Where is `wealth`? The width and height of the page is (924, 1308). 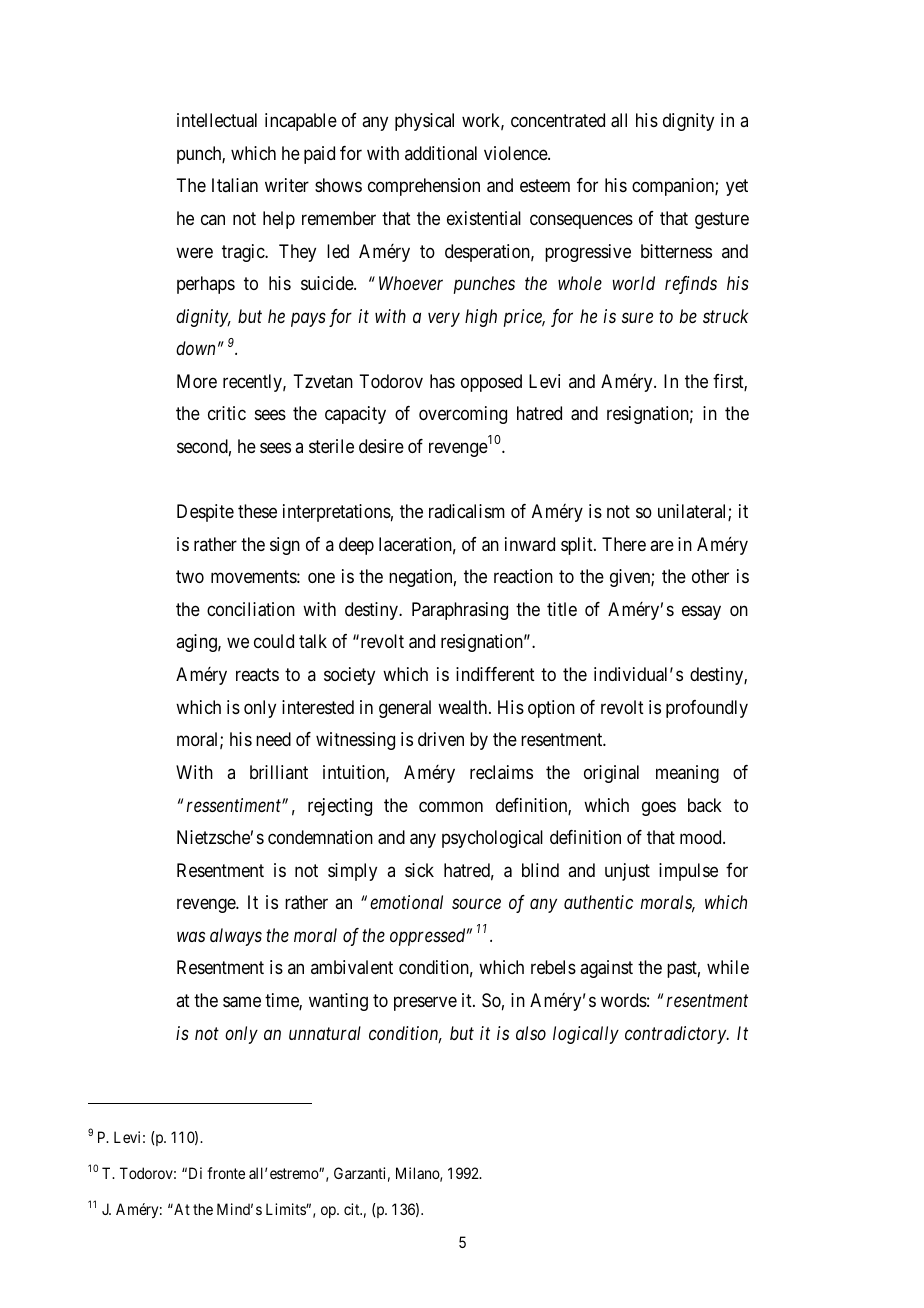
wealth is located at coordinates (464, 707).
